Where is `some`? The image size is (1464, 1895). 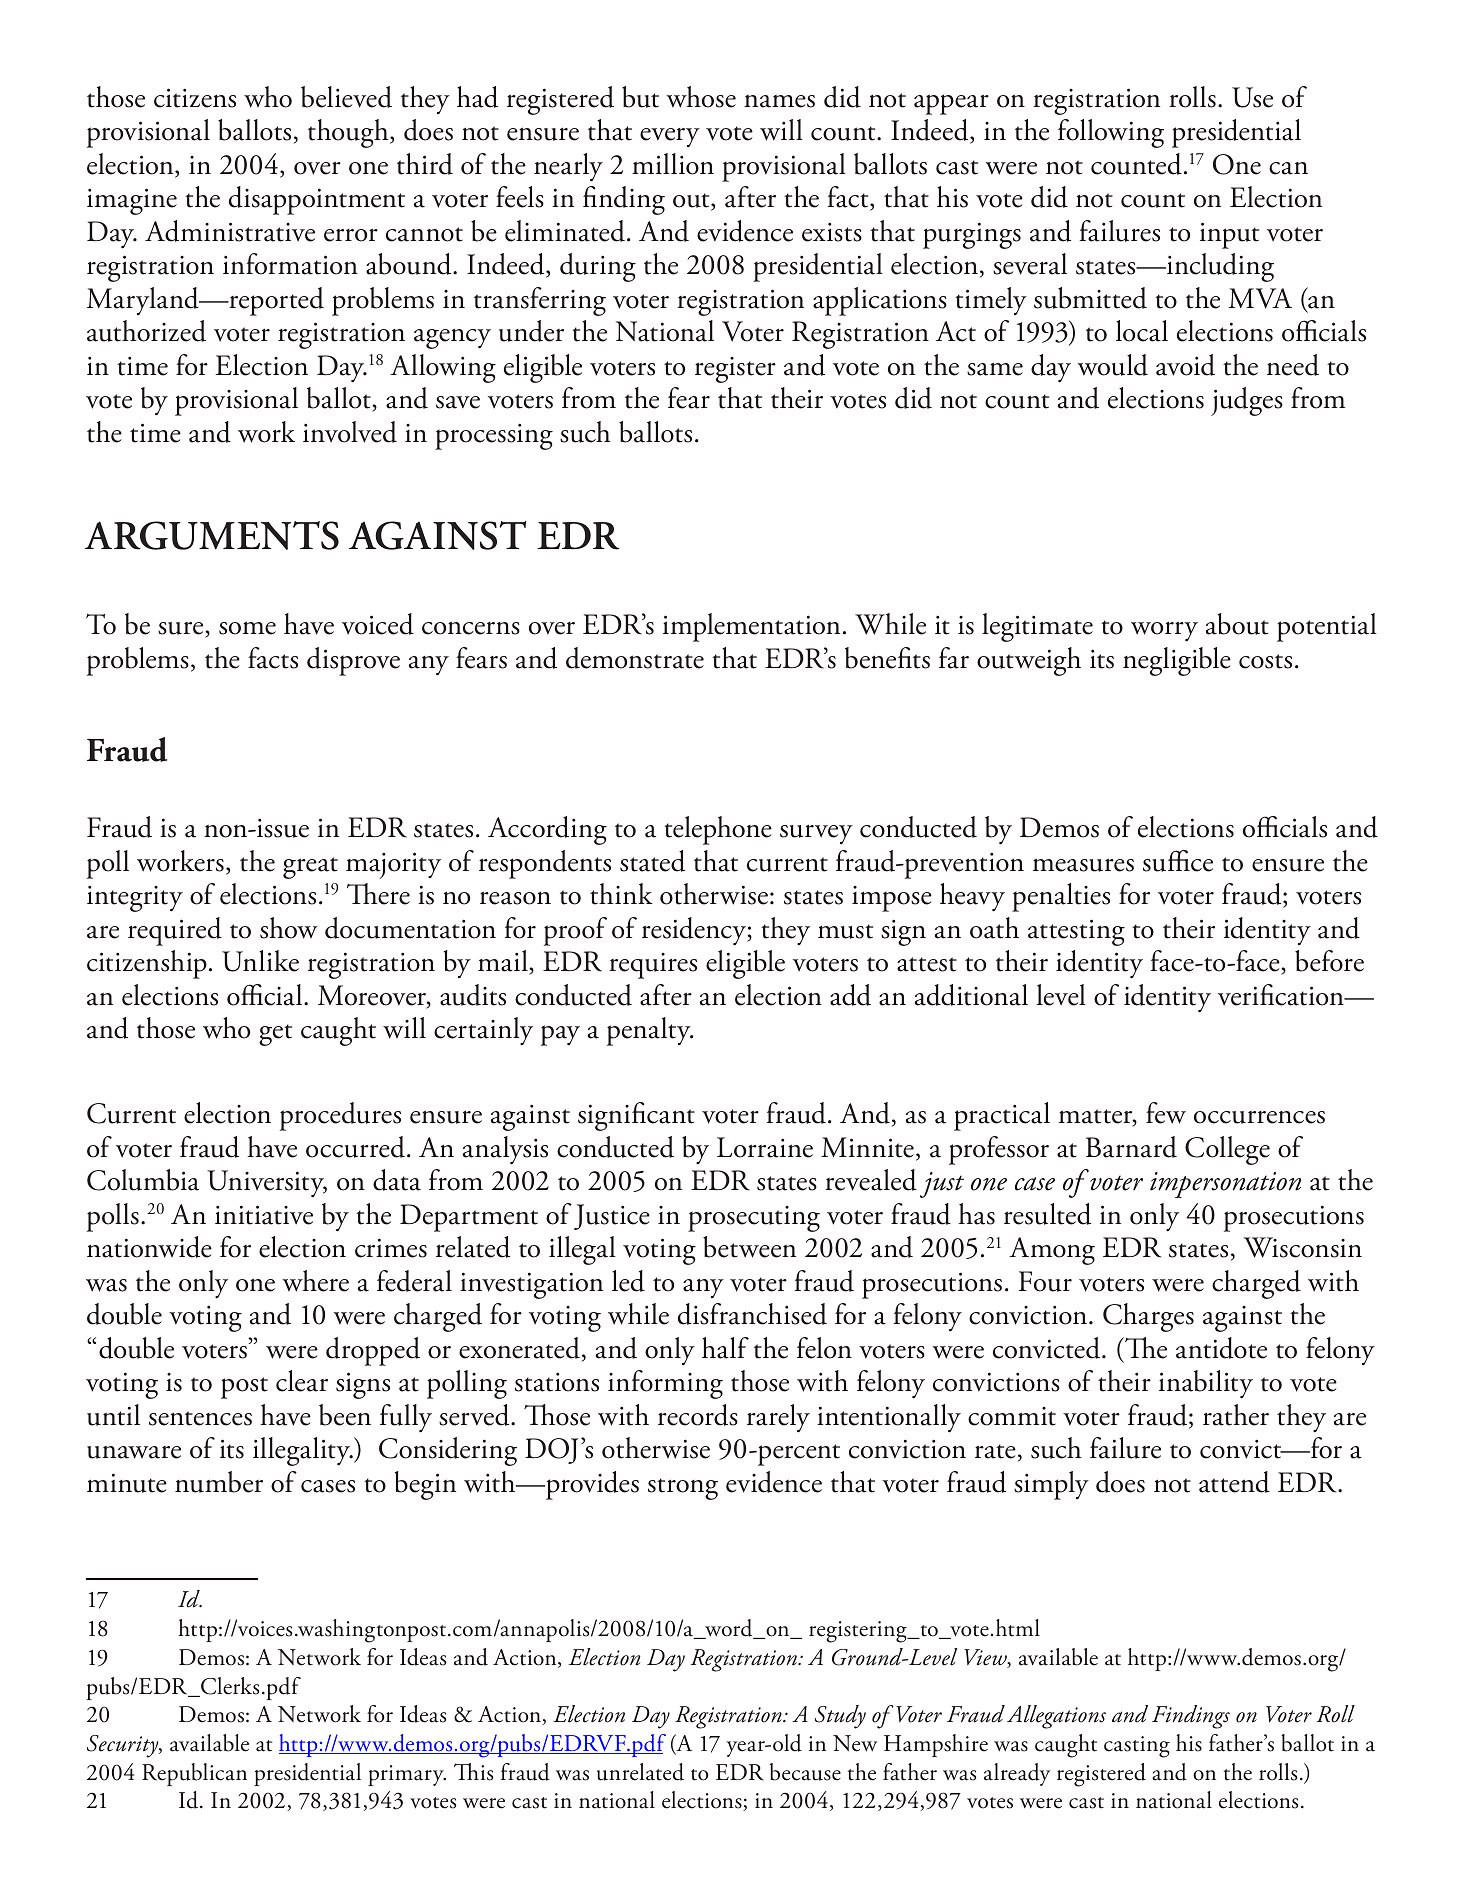
some is located at coordinates (247, 628).
